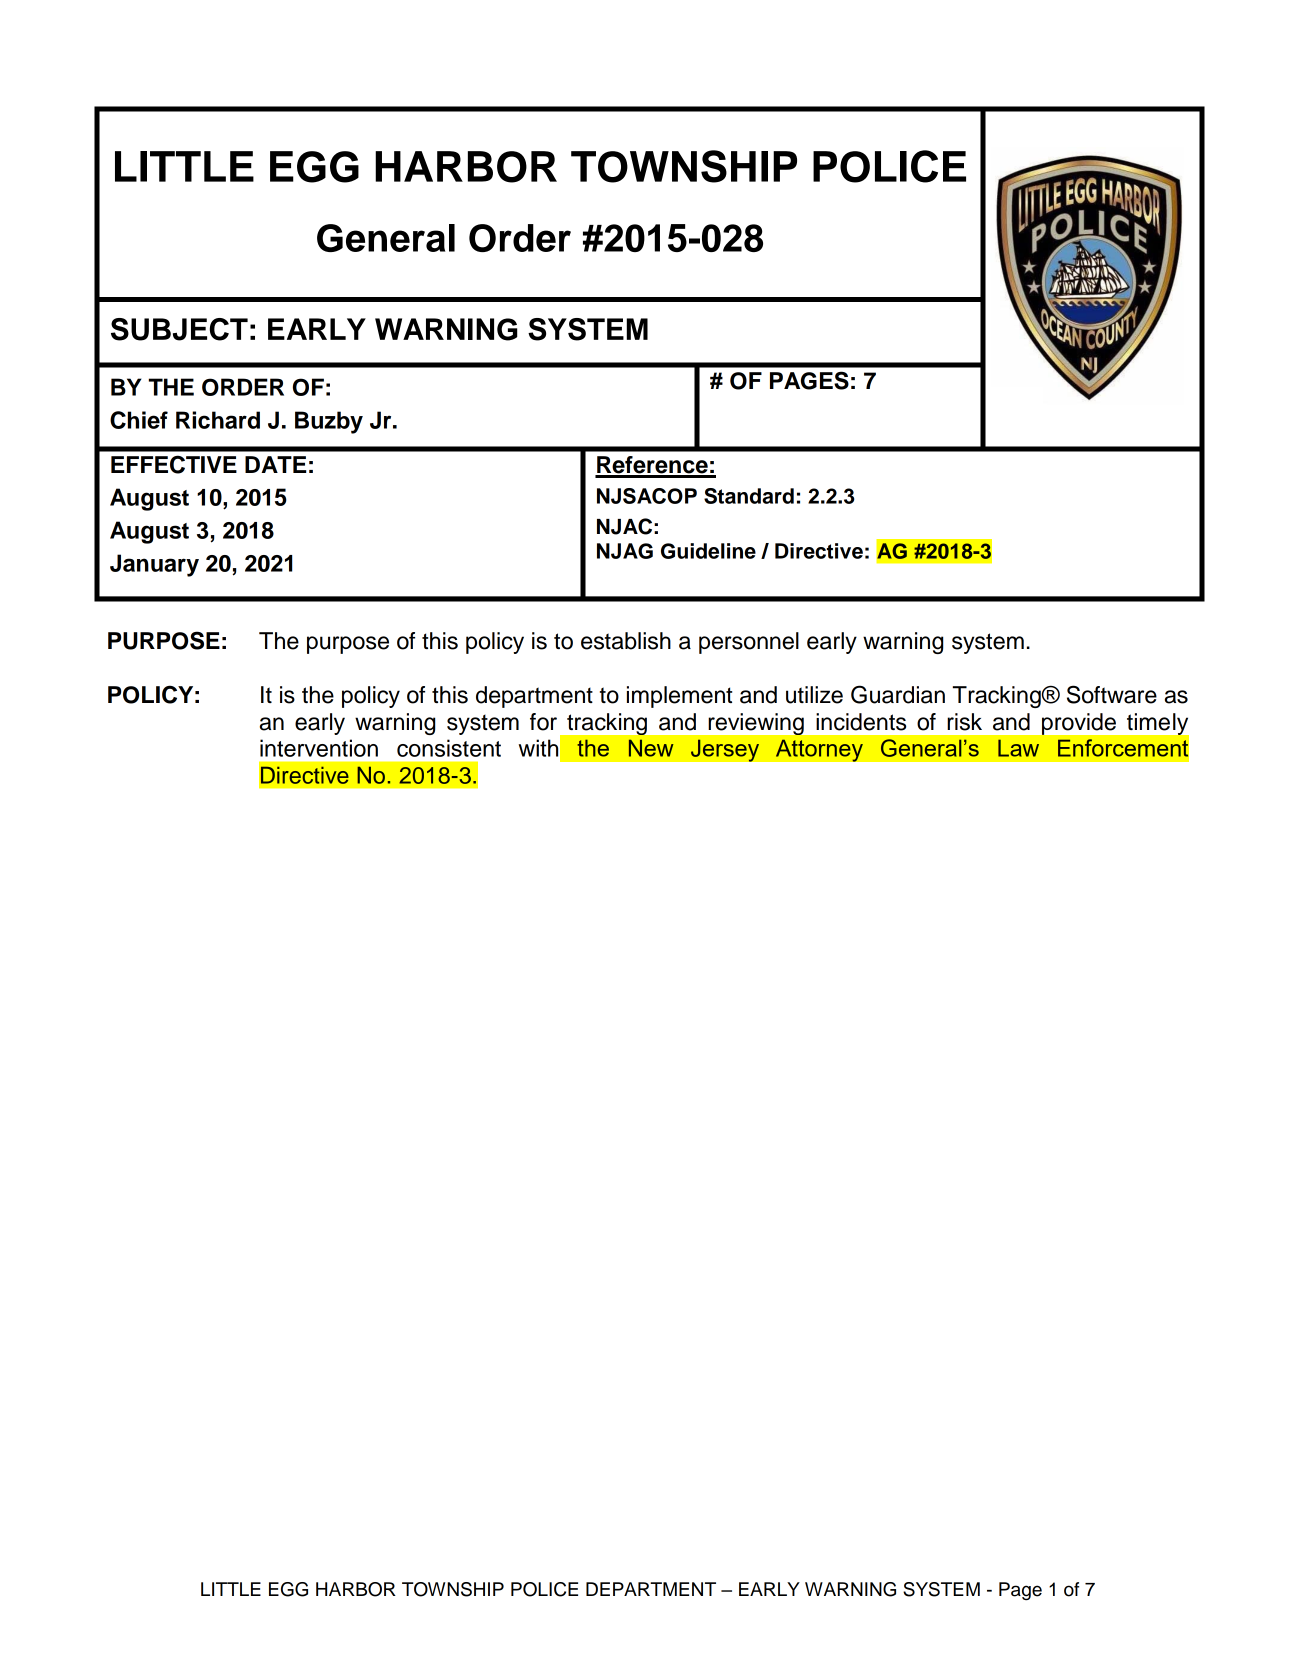 Image resolution: width=1295 pixels, height=1676 pixels. Describe the element at coordinates (275, 464) in the screenshot. I see `DATE` at that location.
